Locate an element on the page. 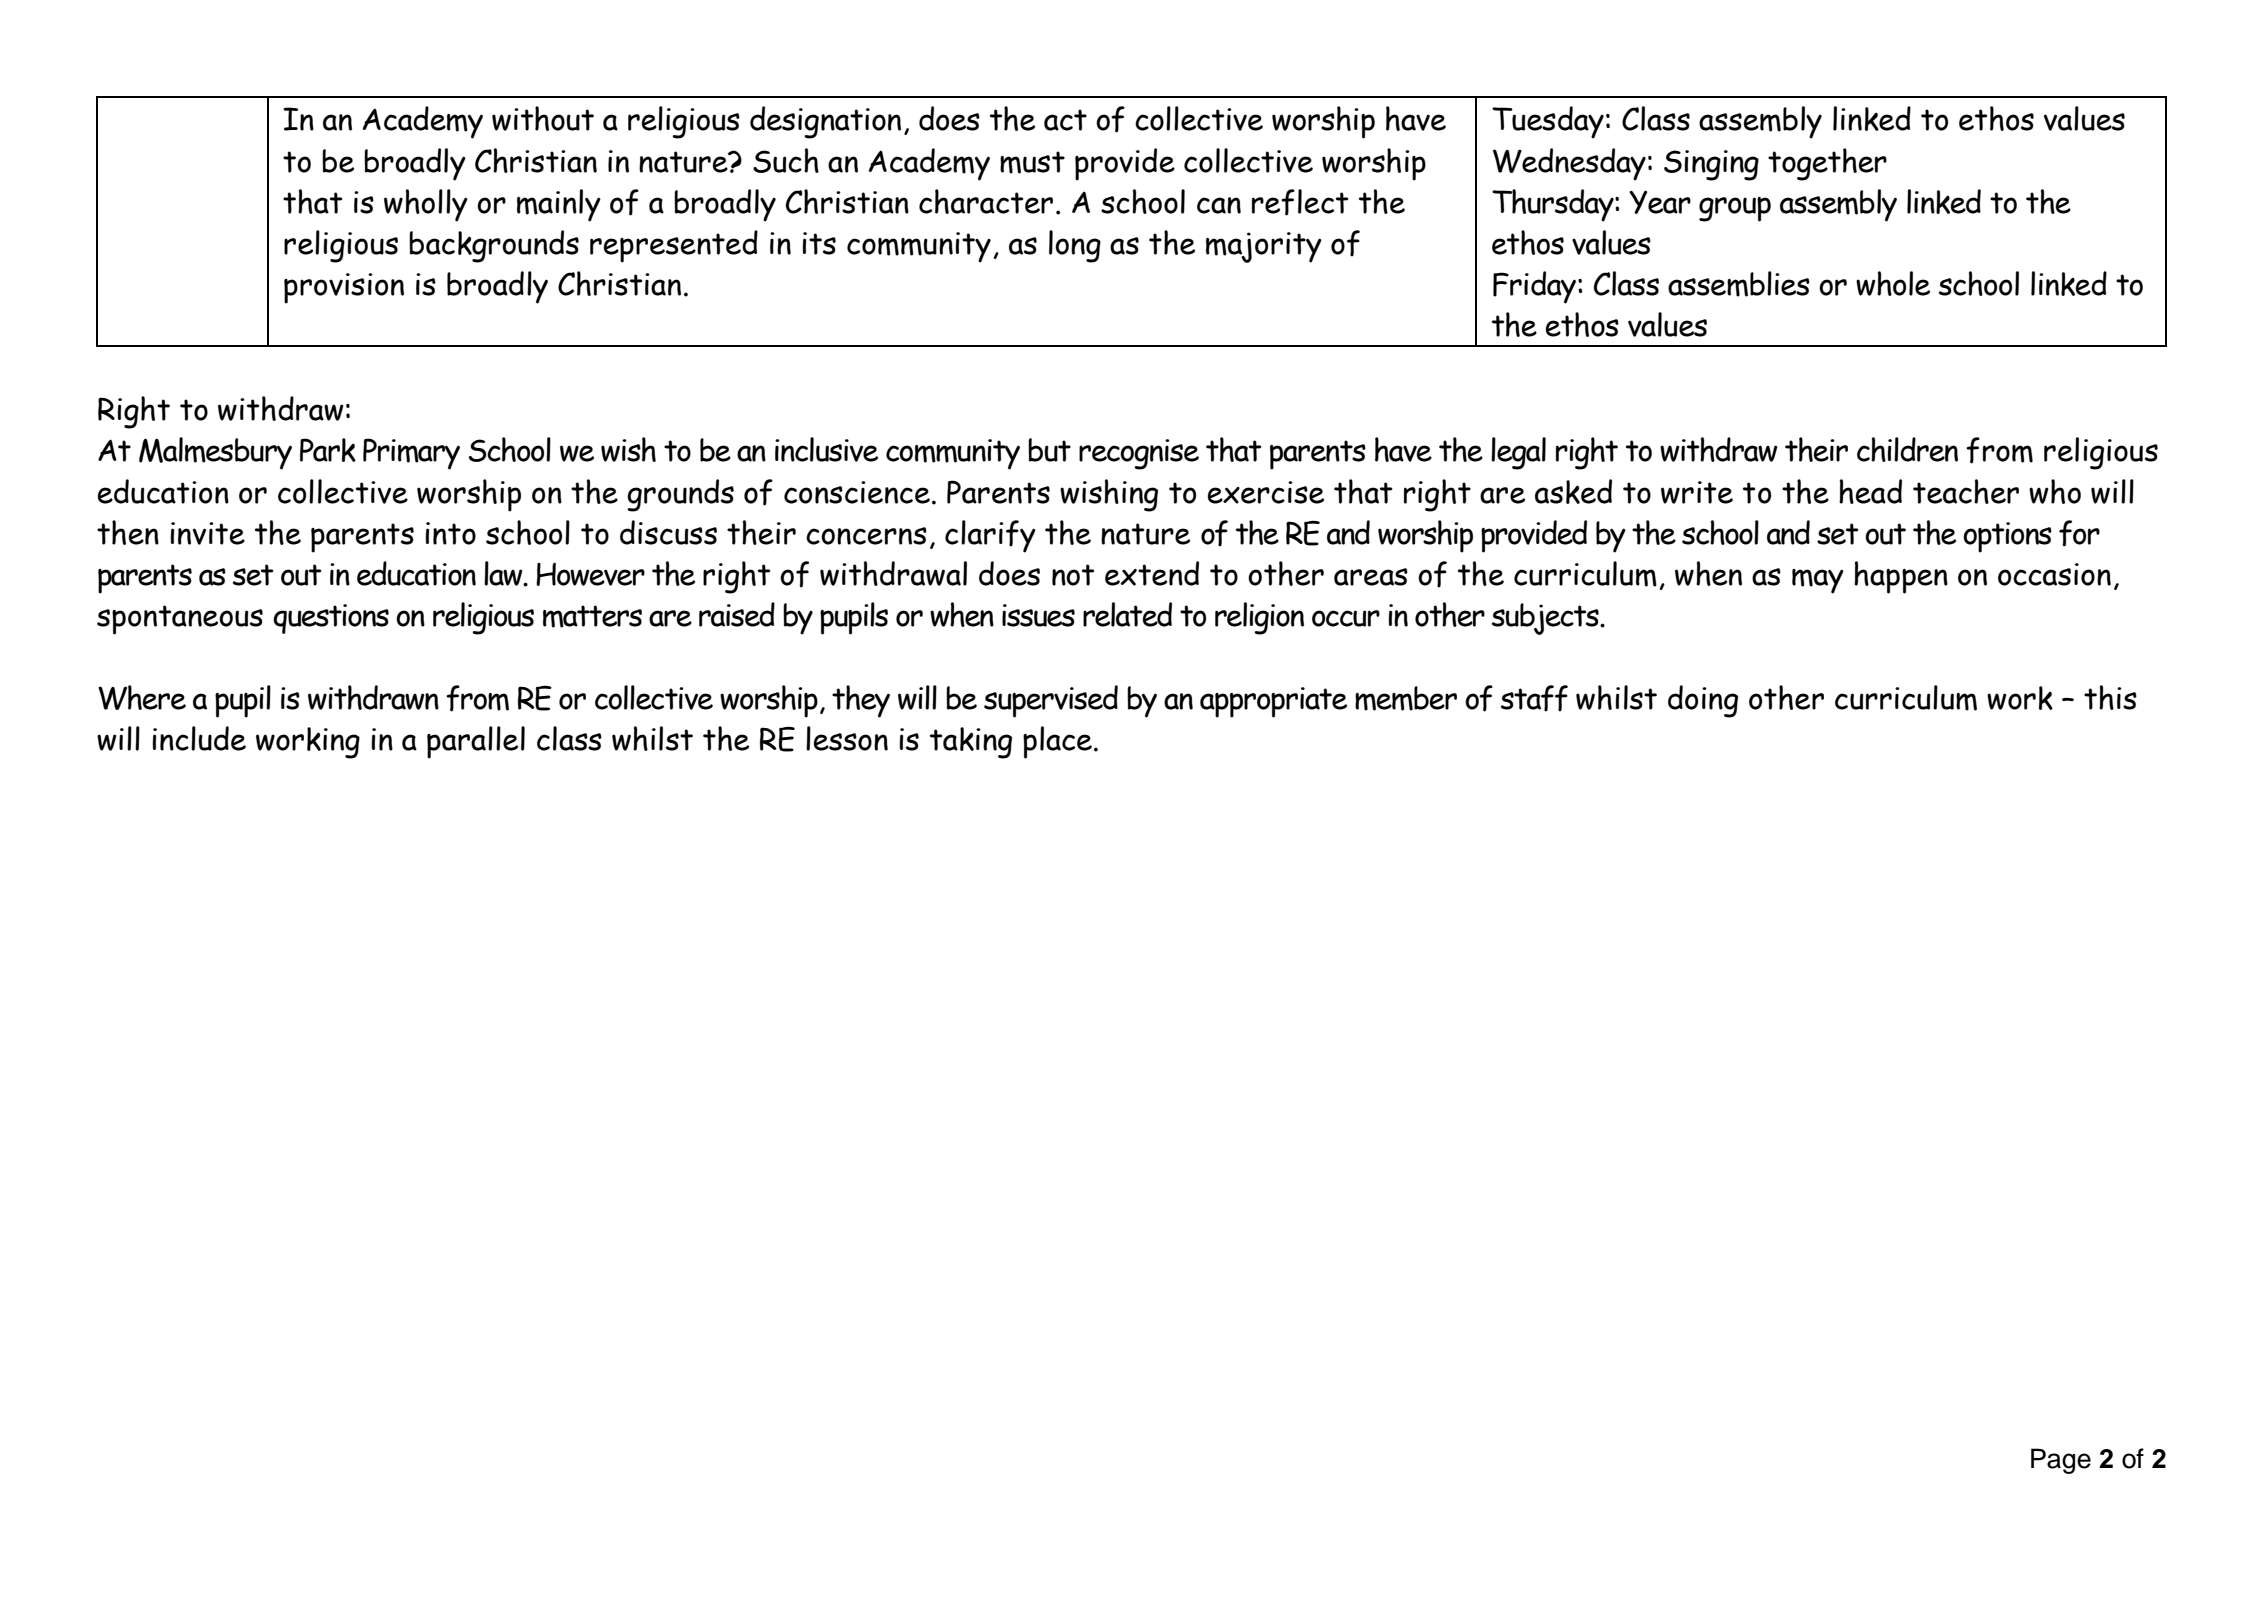 The width and height of the document is (2263, 1600). supervised is located at coordinates (1051, 701).
